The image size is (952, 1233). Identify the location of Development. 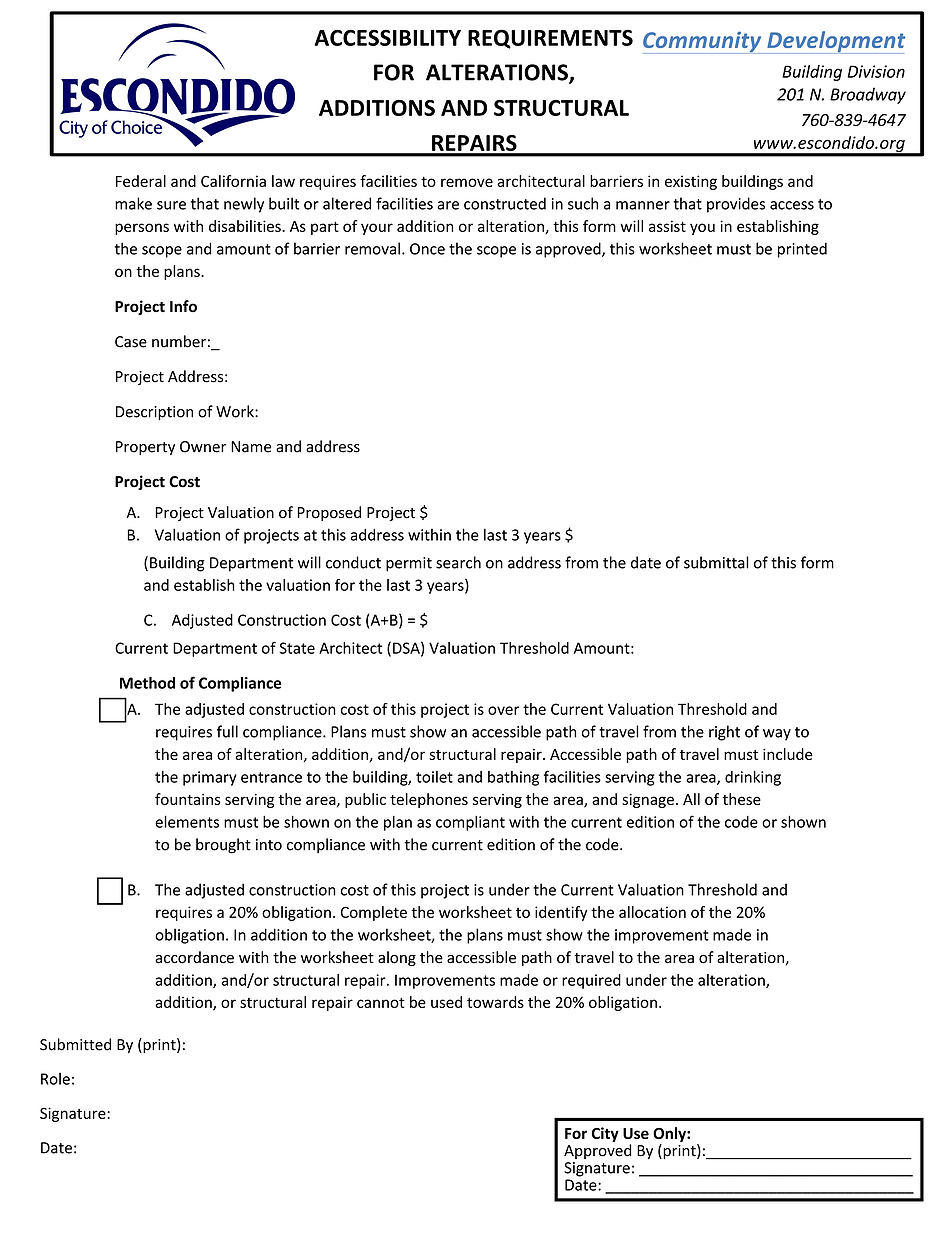
(835, 42).
